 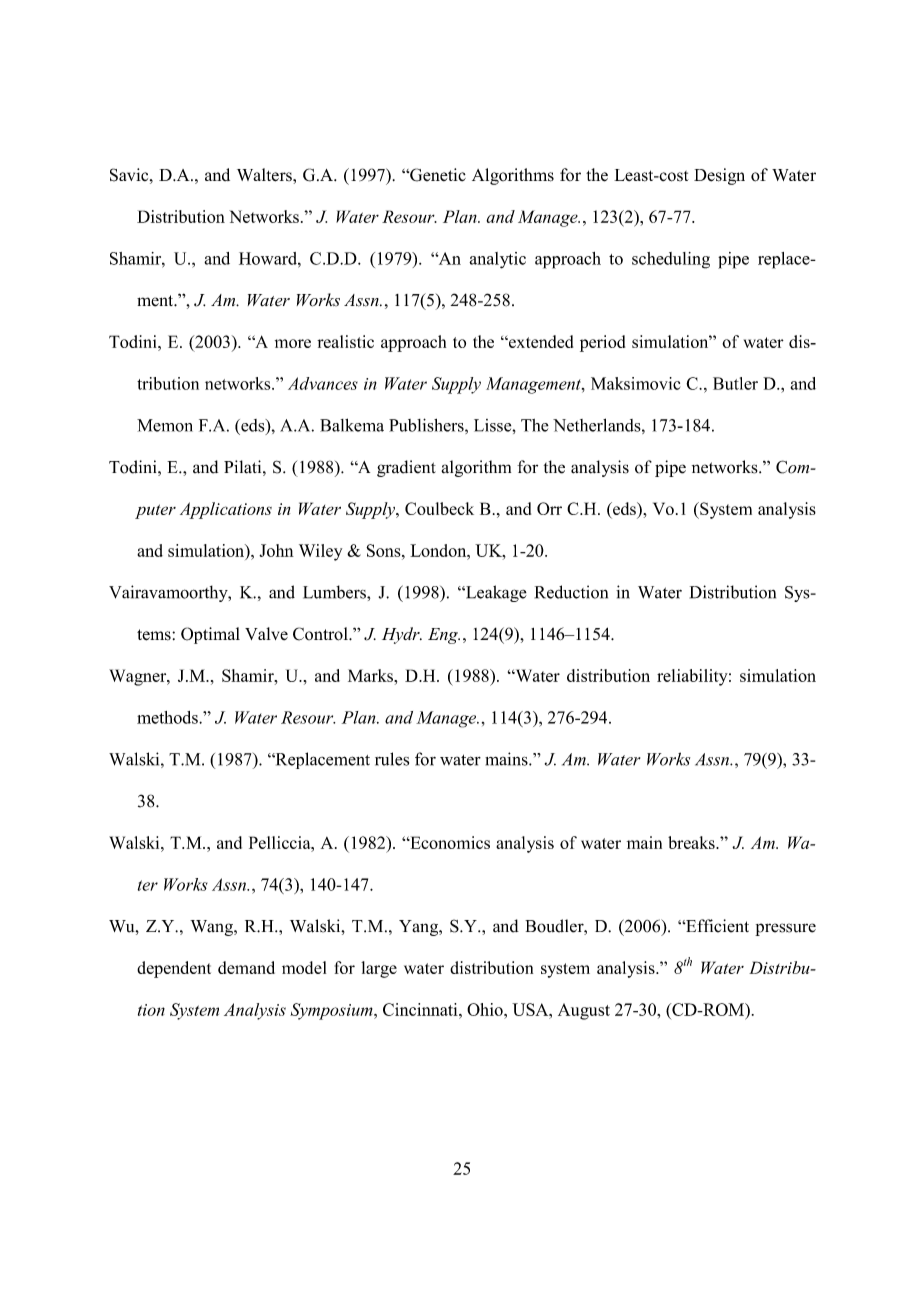 What do you see at coordinates (785, 929) in the document?
I see `pressure` at bounding box center [785, 929].
